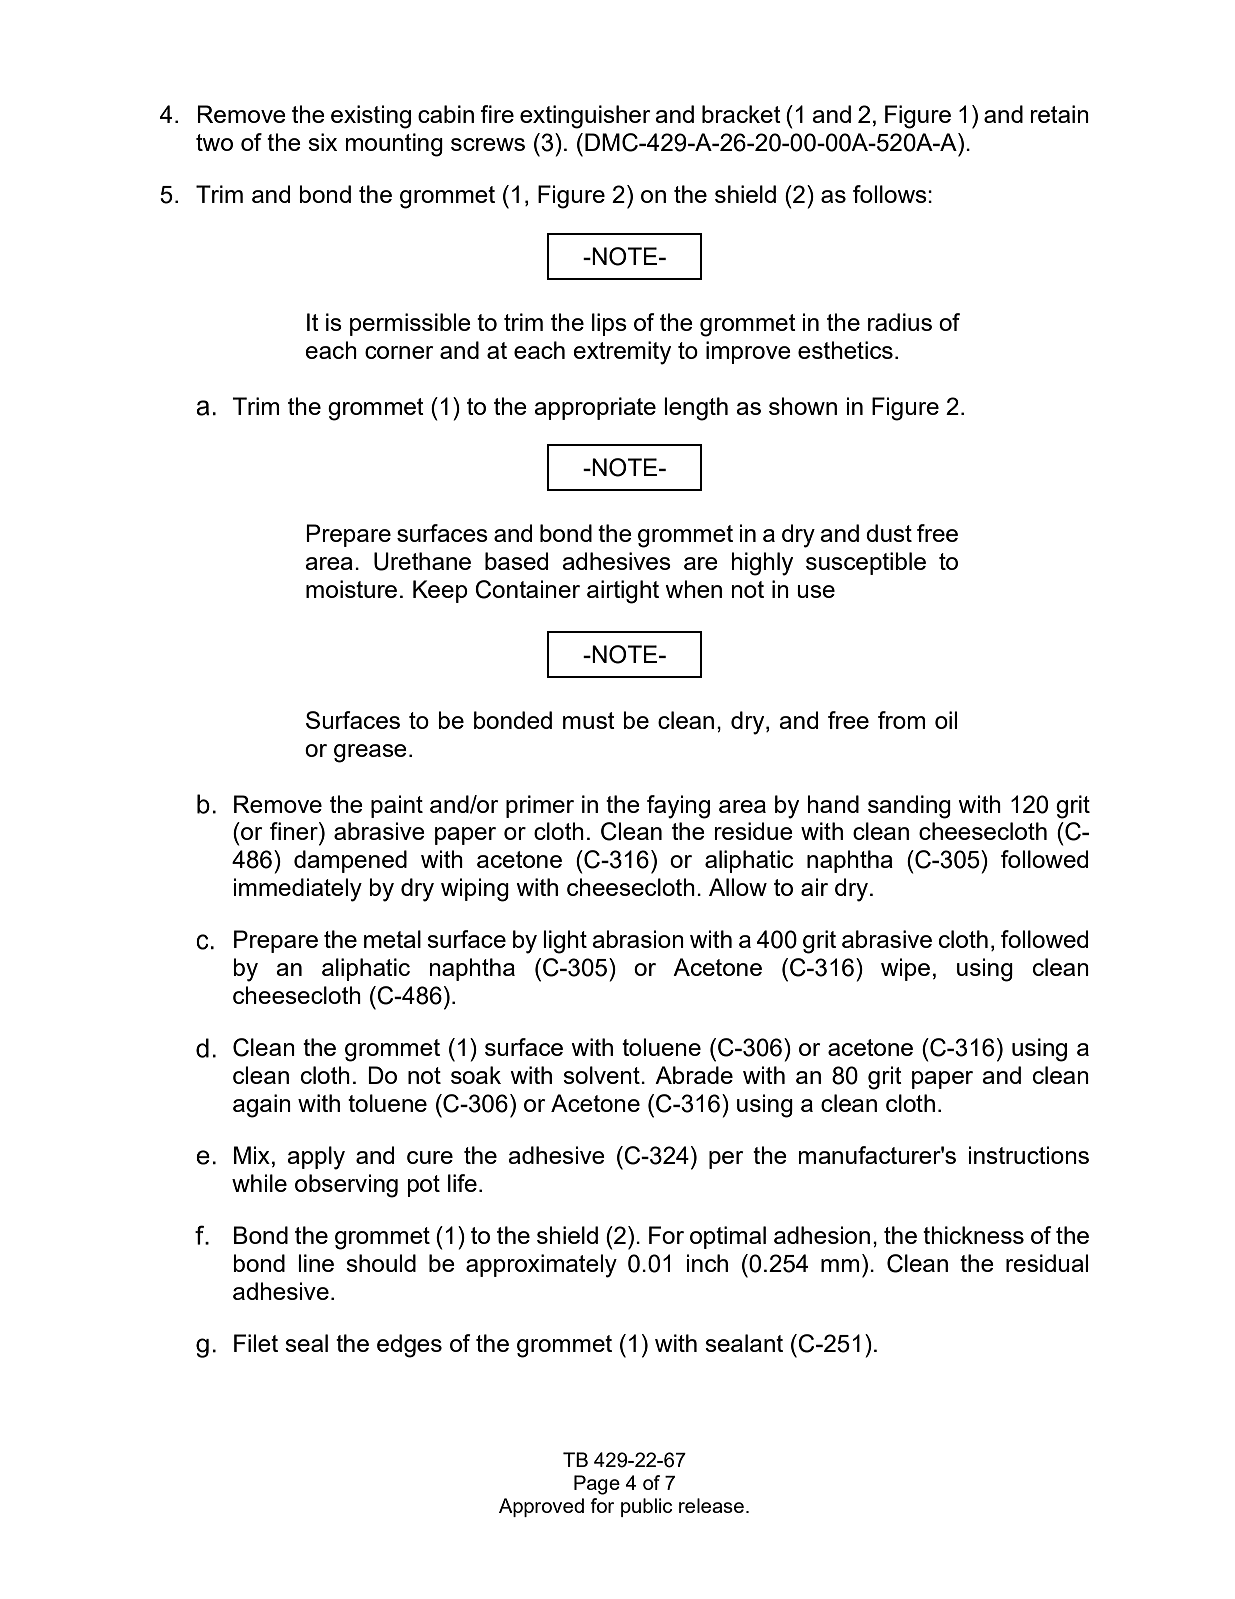  I want to click on susceptible, so click(866, 563).
